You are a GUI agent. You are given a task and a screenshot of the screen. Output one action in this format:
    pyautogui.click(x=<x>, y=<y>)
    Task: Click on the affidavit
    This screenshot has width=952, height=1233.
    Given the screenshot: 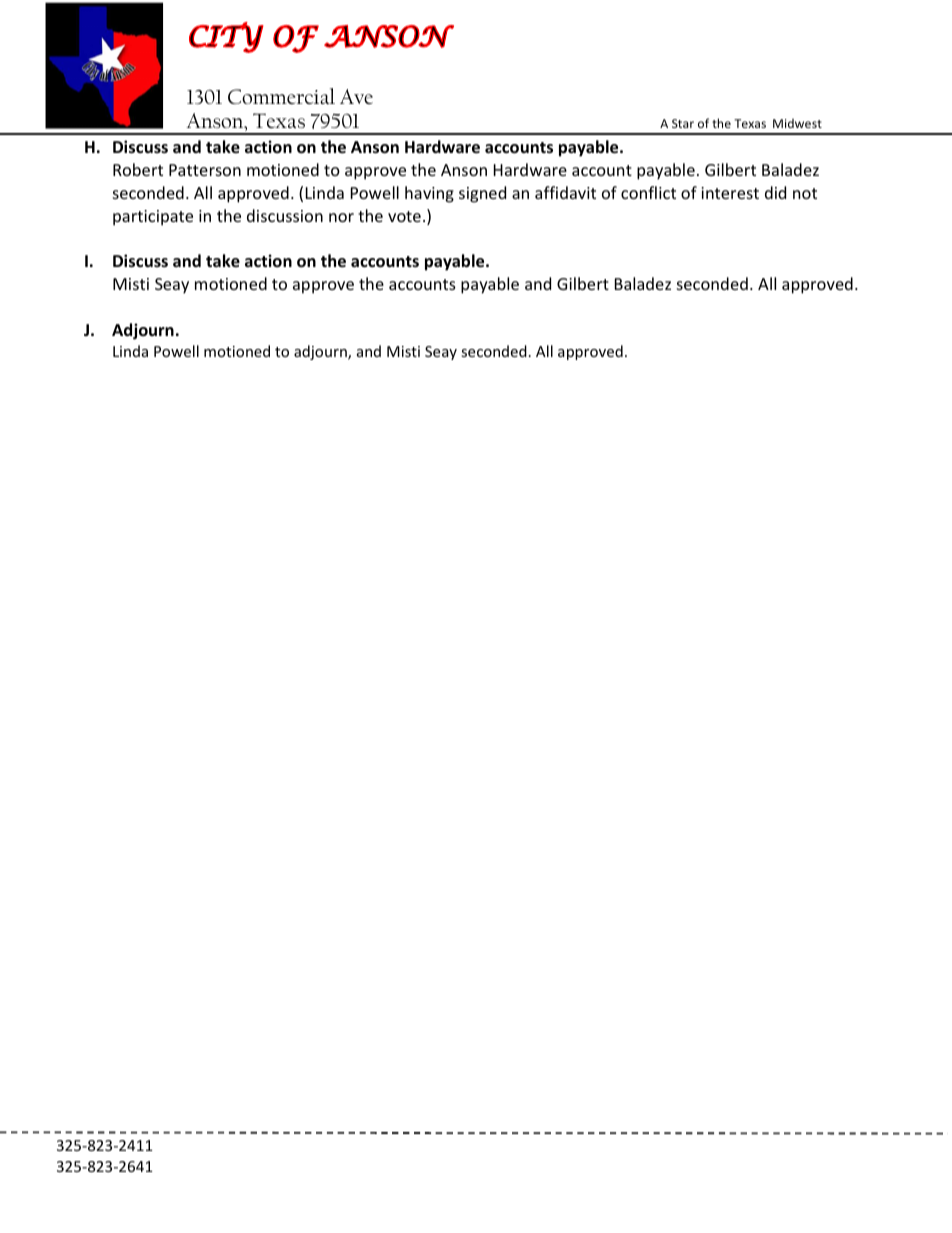 What is the action you would take?
    pyautogui.click(x=565, y=192)
